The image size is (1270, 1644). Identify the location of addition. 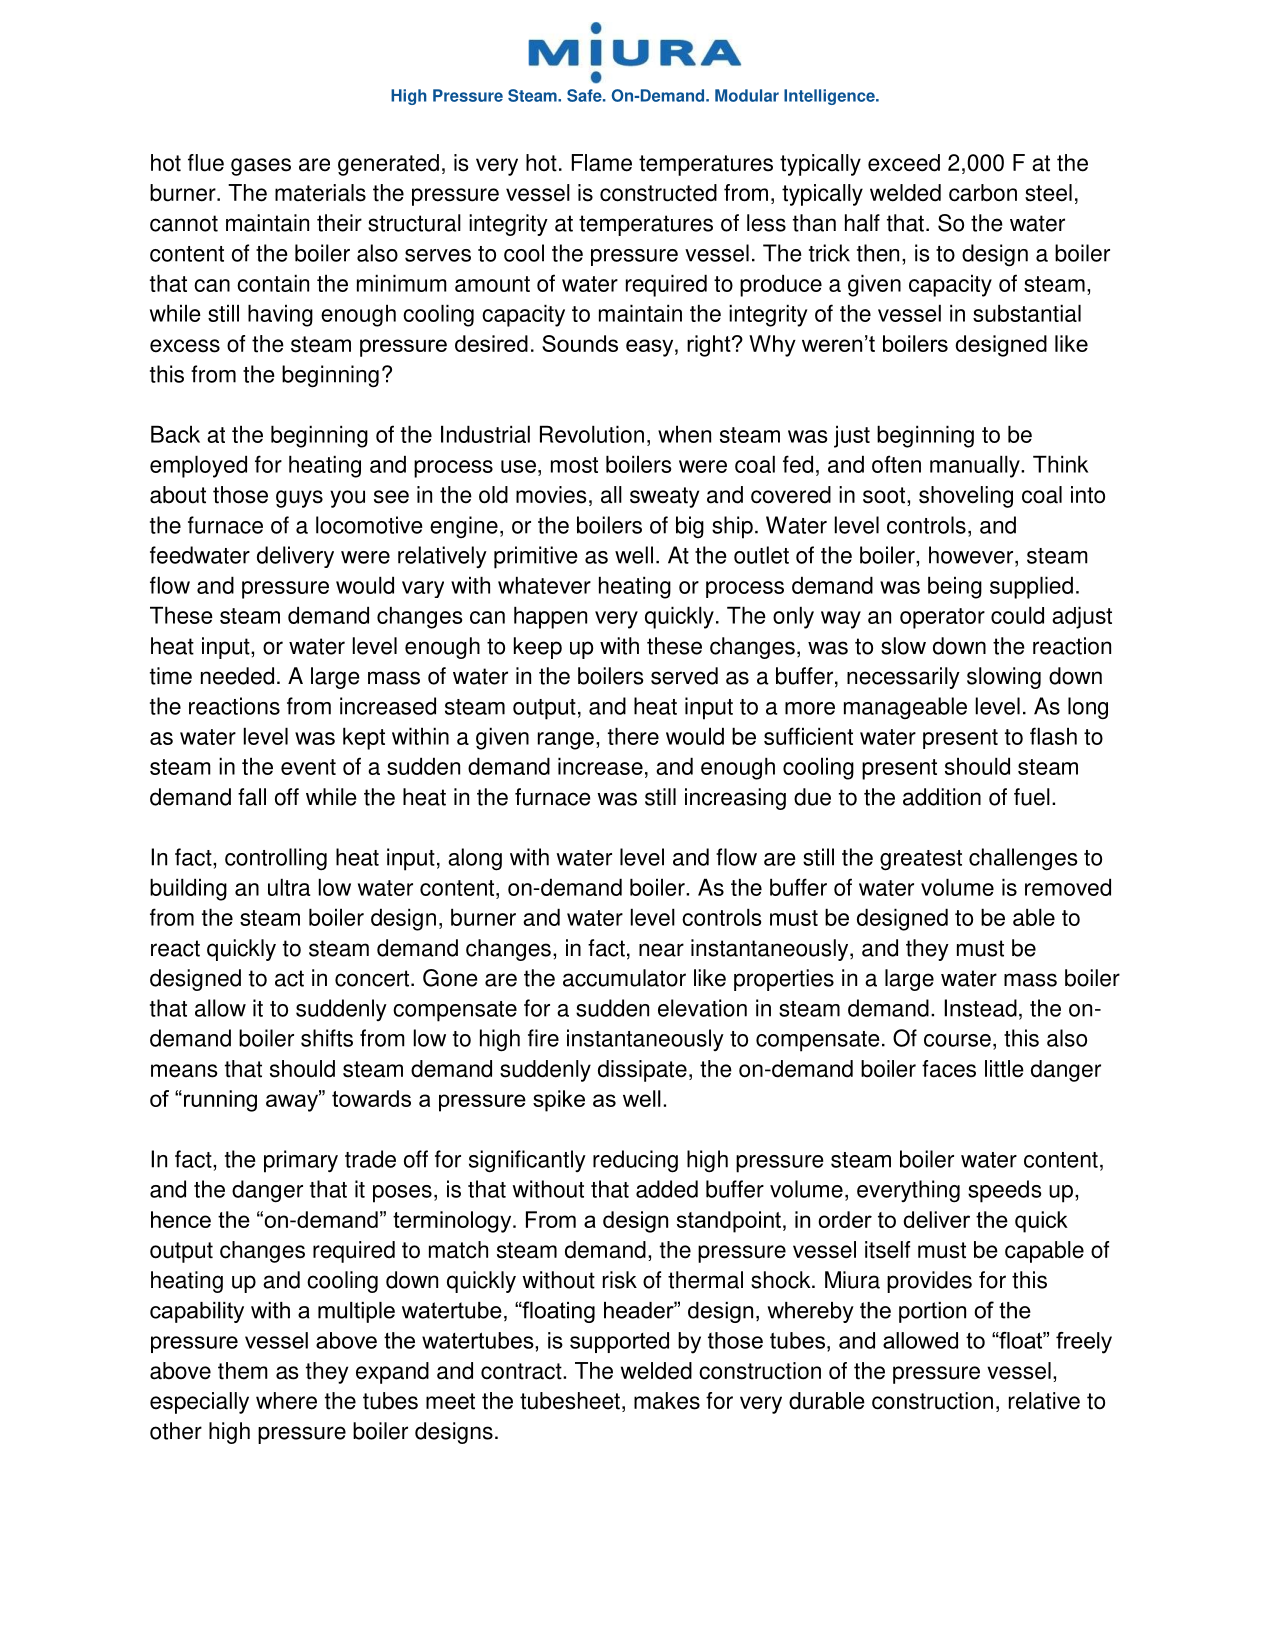
(942, 797).
